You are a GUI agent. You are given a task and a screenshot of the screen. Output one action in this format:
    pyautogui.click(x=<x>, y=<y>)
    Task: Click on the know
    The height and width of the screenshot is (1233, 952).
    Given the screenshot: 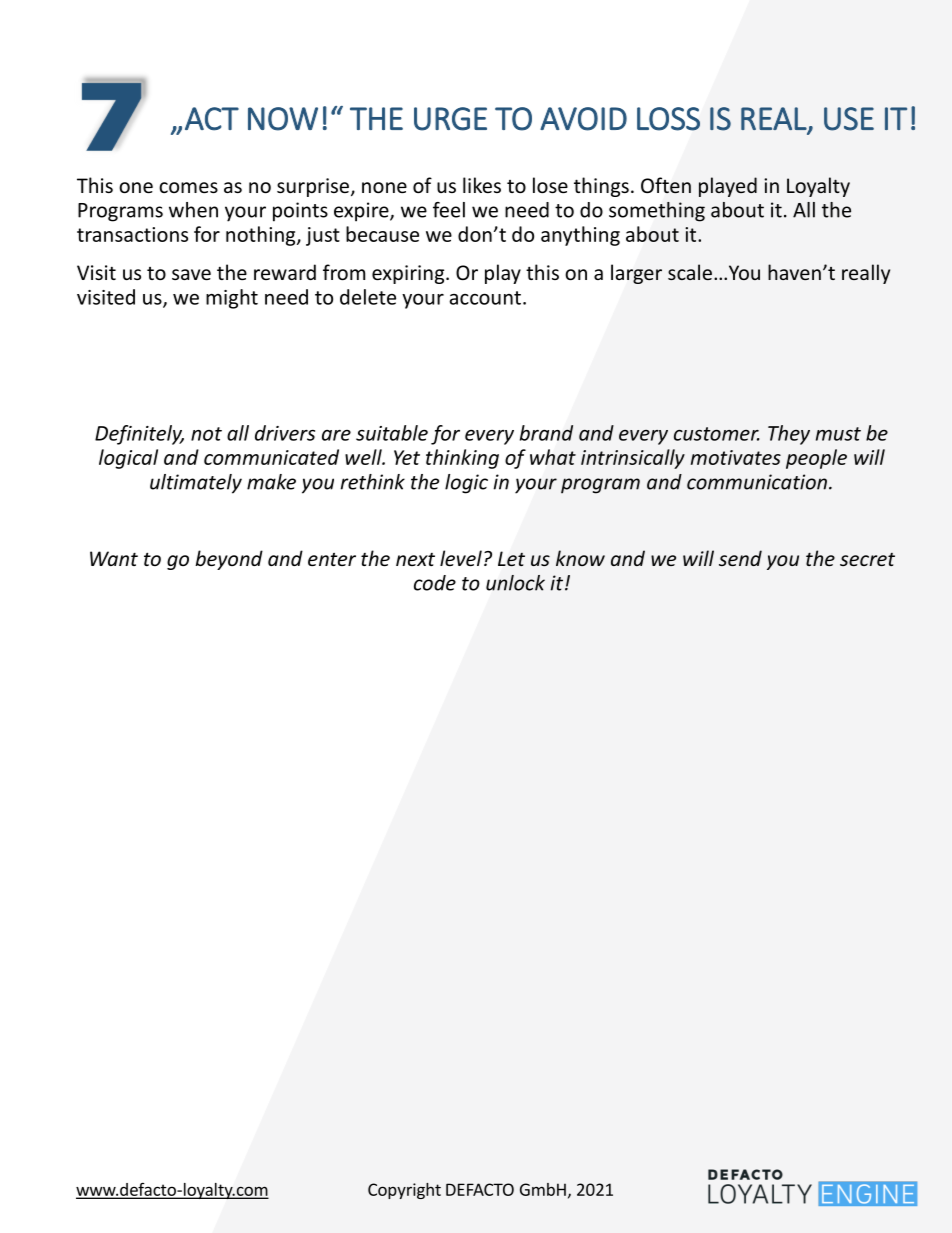 What is the action you would take?
    pyautogui.click(x=580, y=558)
